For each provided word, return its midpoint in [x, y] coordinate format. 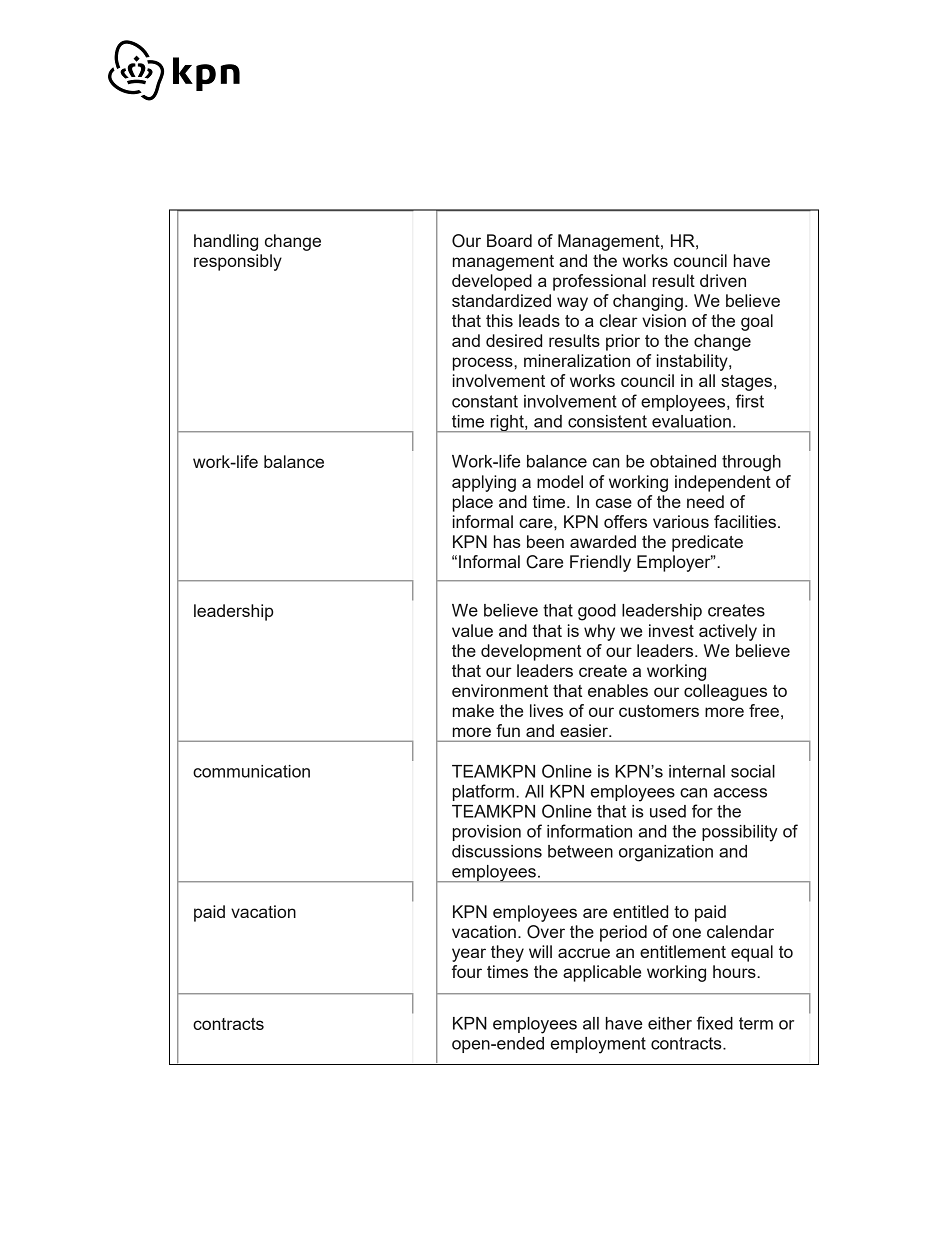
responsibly [238, 262]
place [473, 503]
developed [492, 282]
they [507, 953]
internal [697, 771]
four [467, 971]
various [681, 521]
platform [485, 792]
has [507, 541]
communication [251, 771]
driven [723, 280]
